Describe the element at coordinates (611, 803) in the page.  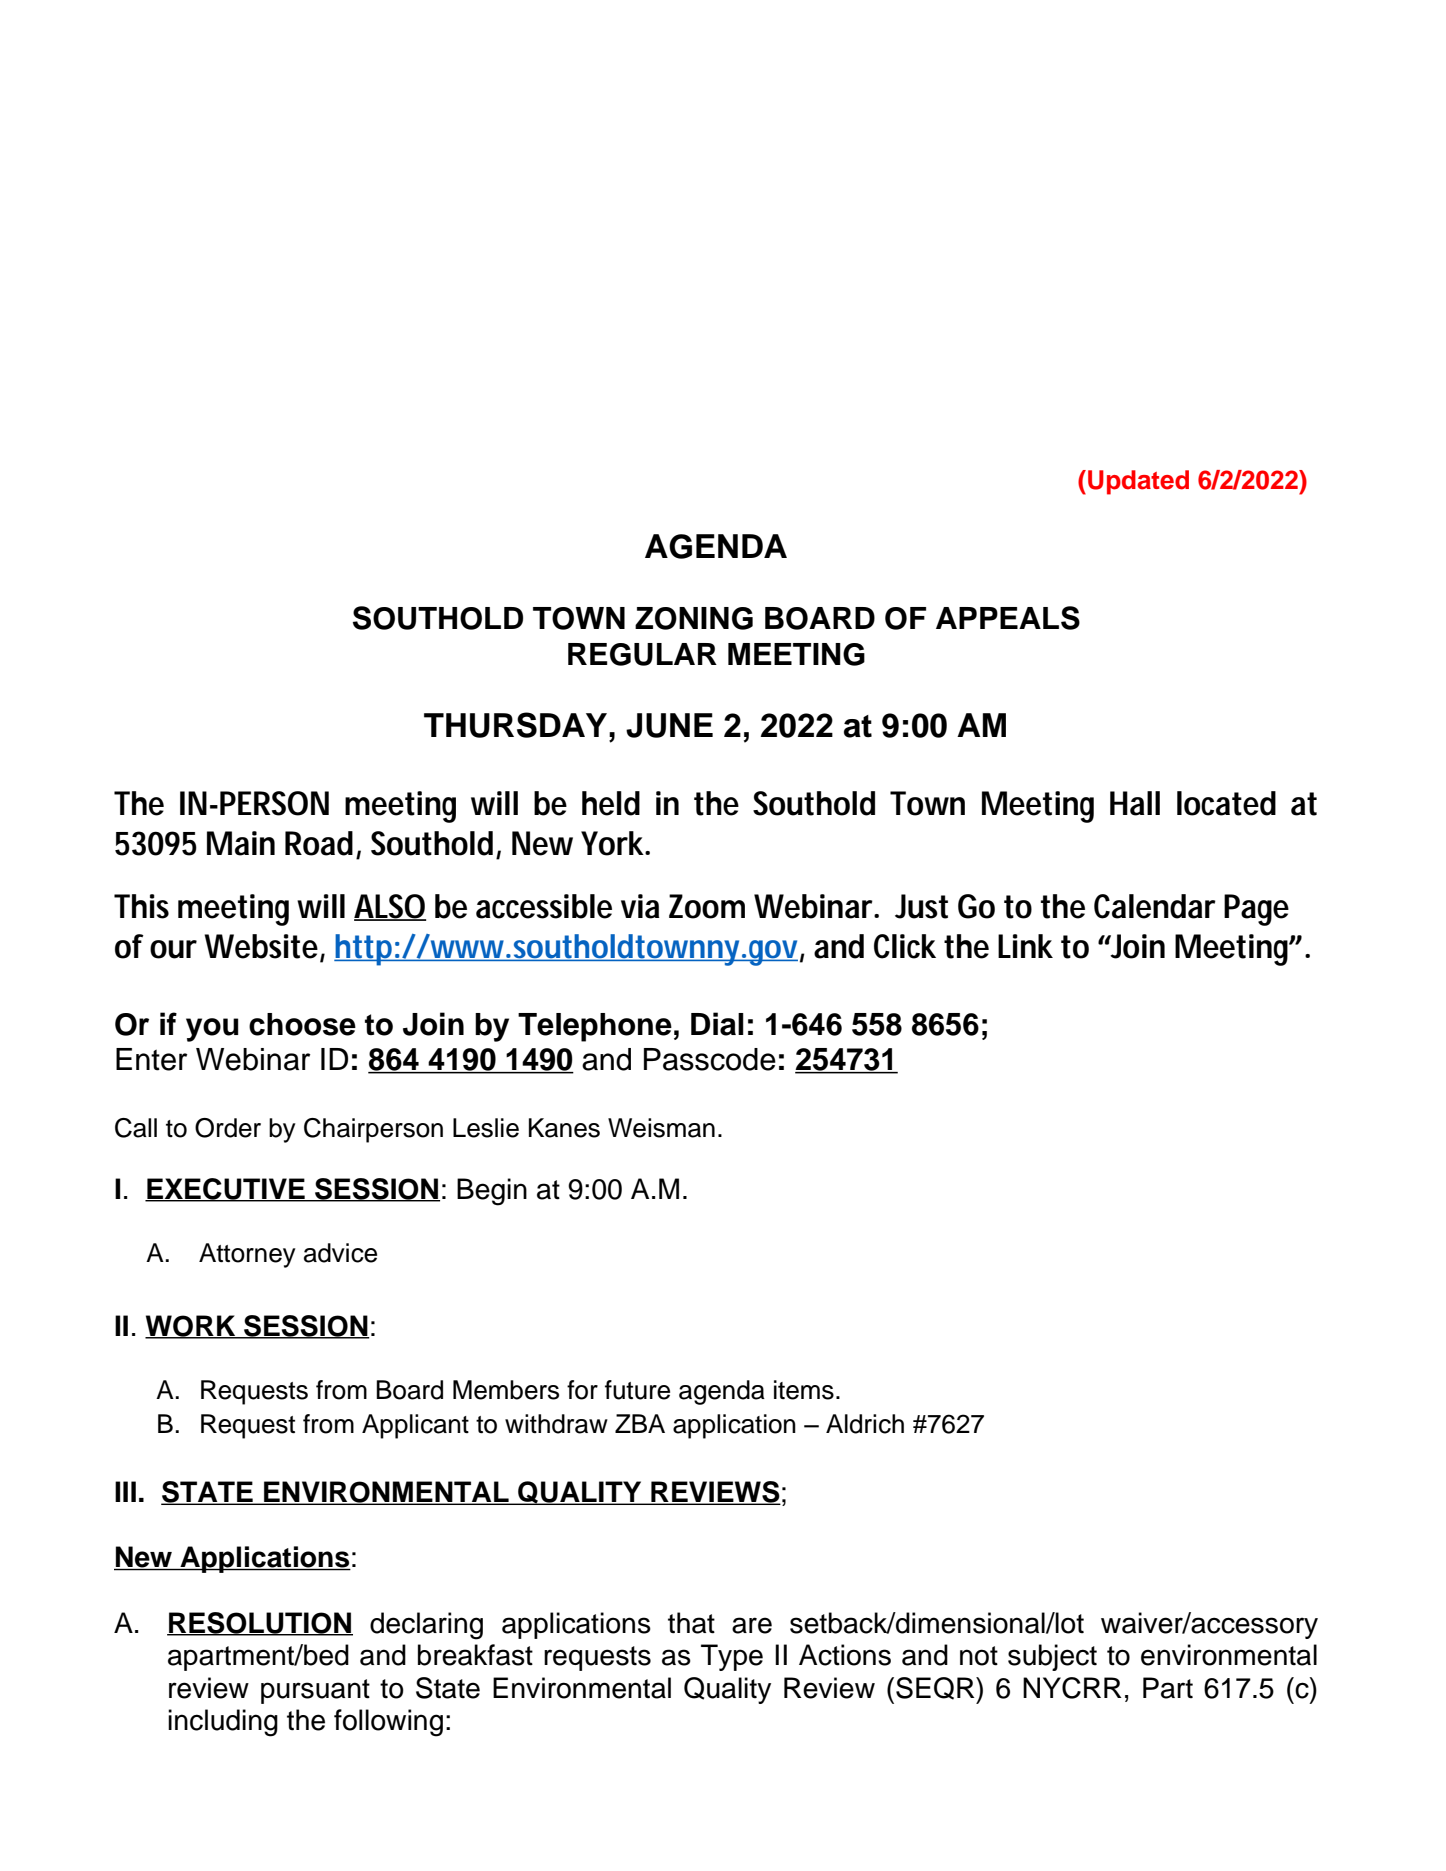
I see `held` at that location.
